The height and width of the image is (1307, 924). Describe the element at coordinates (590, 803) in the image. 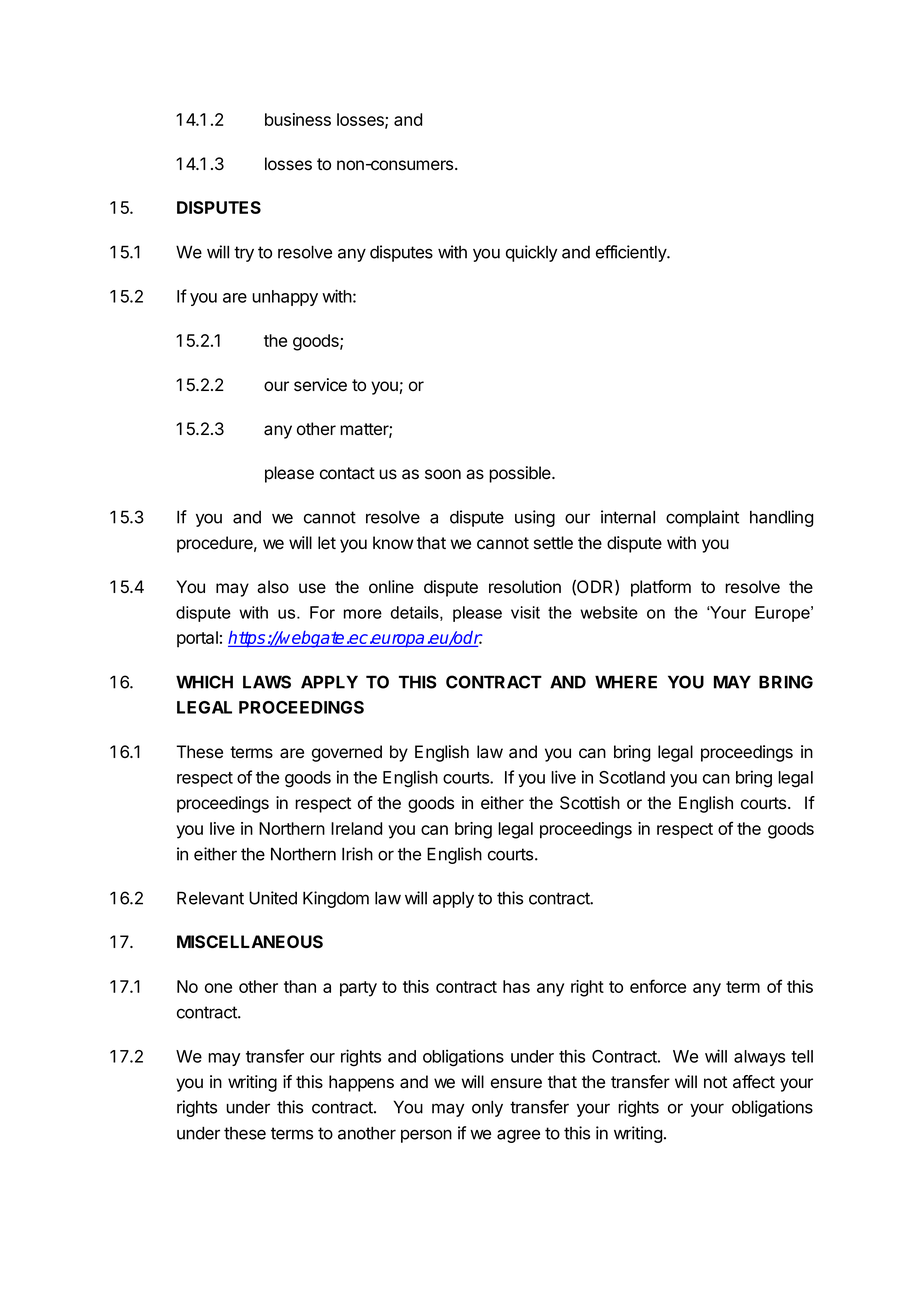

I see `Scottish` at that location.
